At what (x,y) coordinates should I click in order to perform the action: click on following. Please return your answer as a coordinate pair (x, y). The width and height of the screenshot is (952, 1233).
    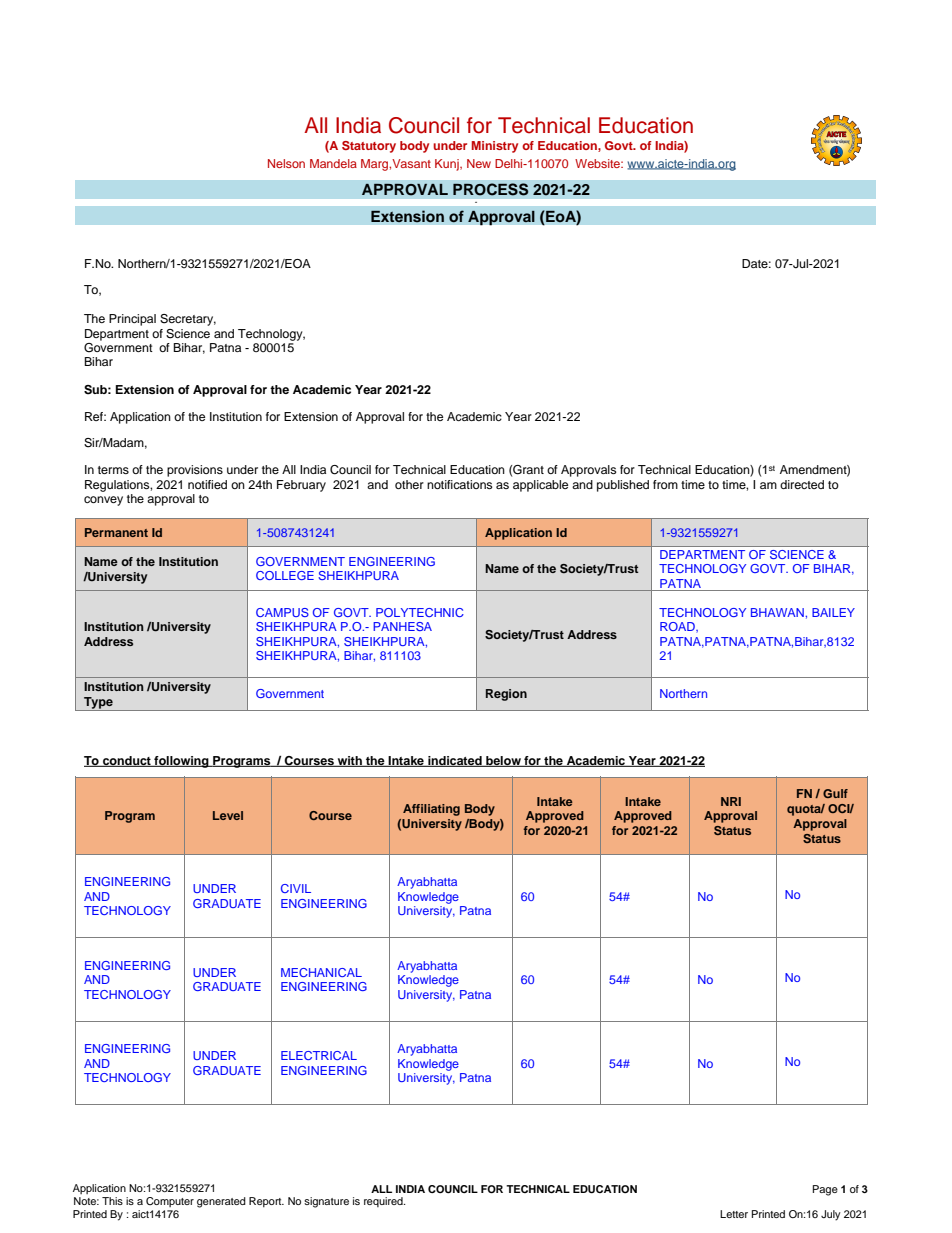
    Looking at the image, I should click on (181, 762).
